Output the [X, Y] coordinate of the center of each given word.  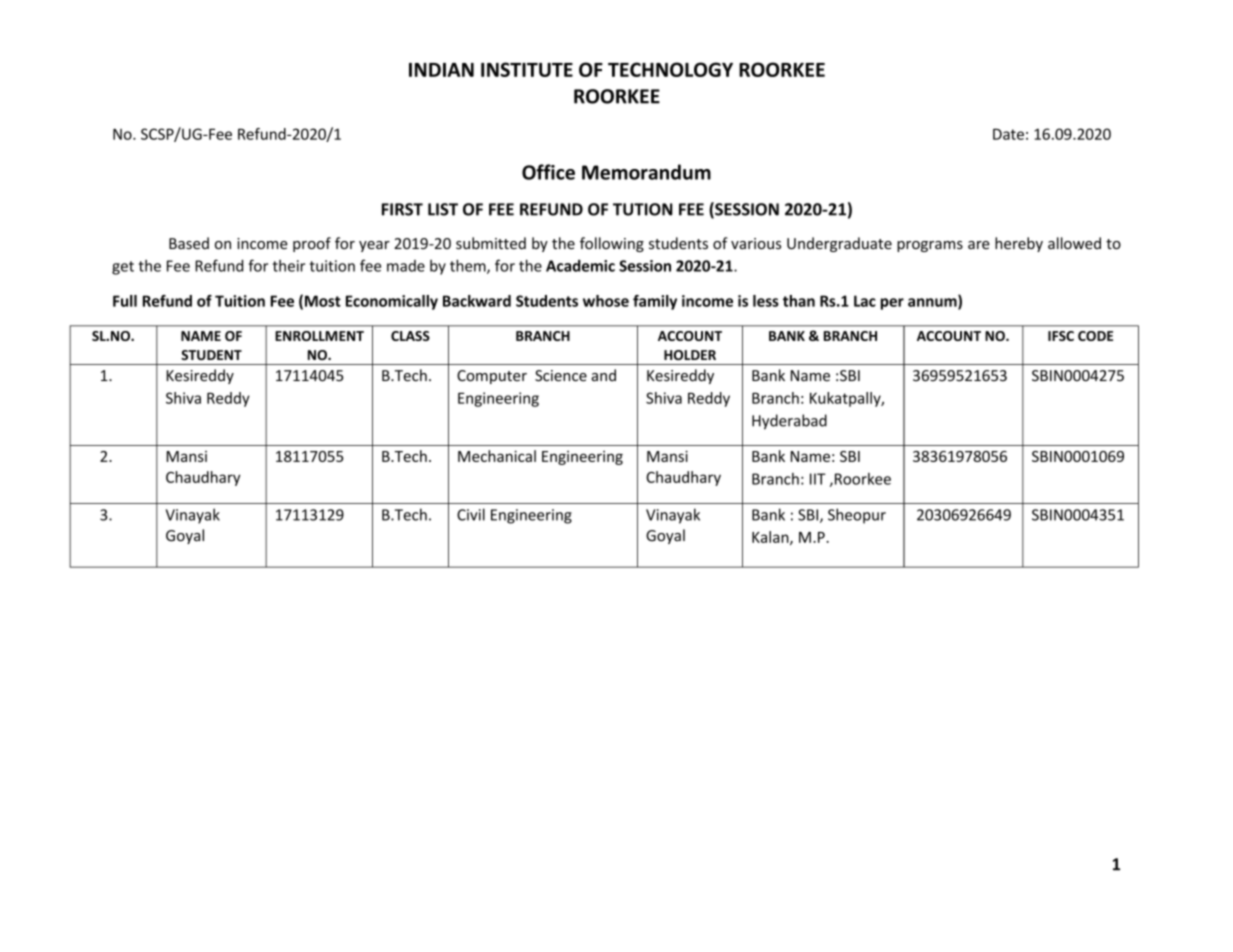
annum [933, 303]
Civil [471, 514]
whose [606, 301]
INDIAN [441, 70]
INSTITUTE [527, 69]
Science [561, 376]
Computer [492, 377]
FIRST [402, 209]
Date [1008, 134]
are [979, 245]
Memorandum [646, 172]
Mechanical [497, 456]
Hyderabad [789, 422]
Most [323, 301]
